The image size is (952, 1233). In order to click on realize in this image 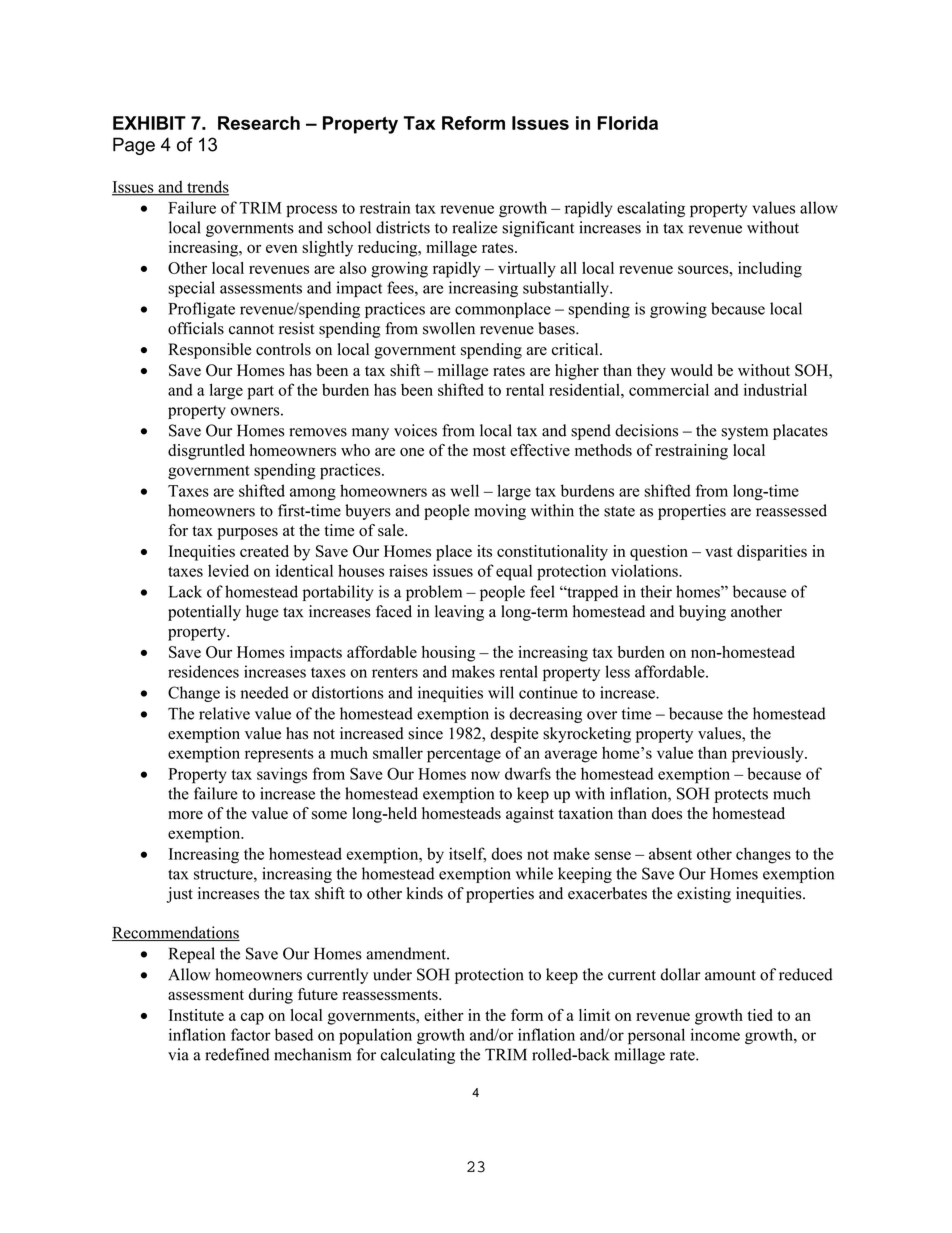, I will do `click(474, 227)`.
